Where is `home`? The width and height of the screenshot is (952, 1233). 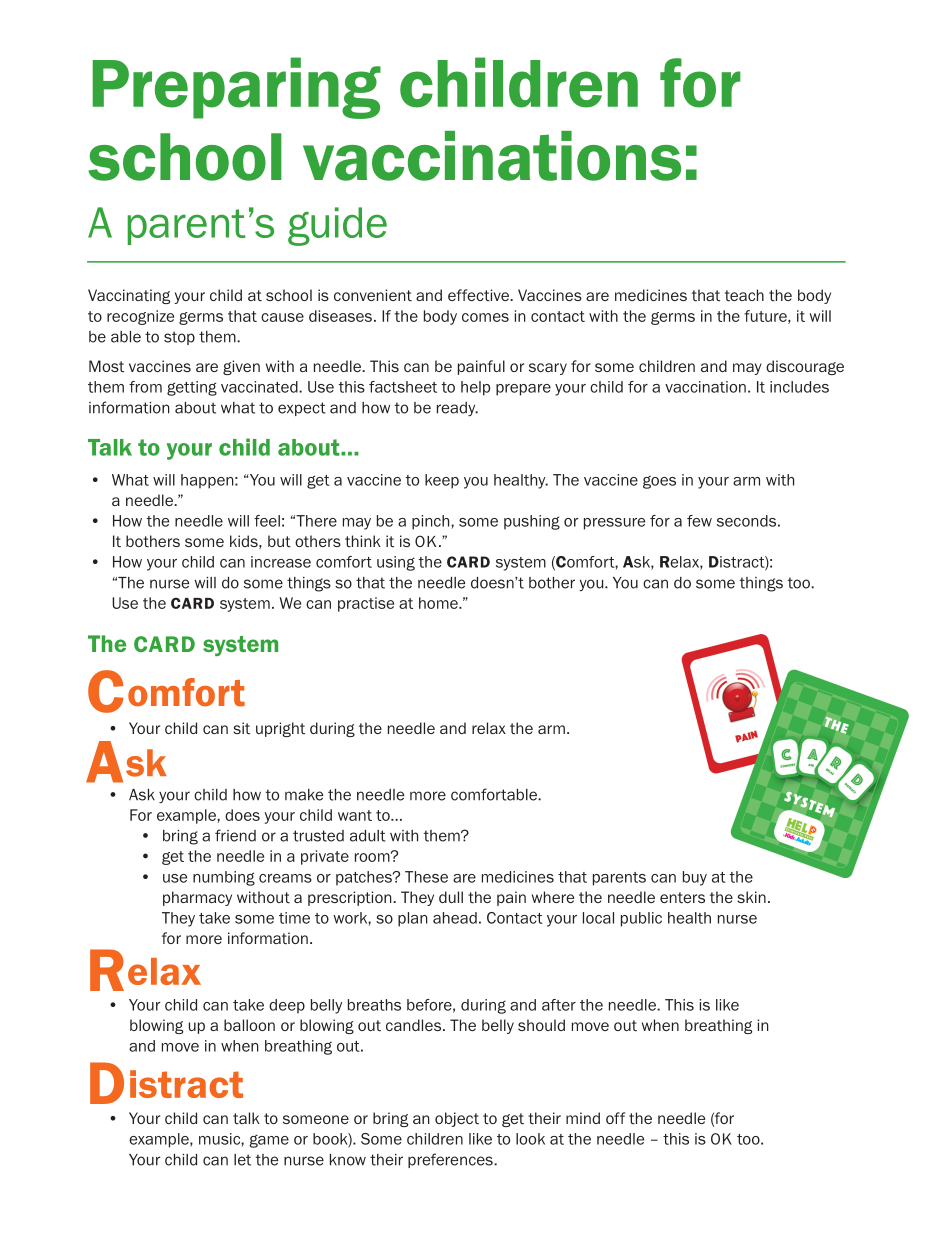 home is located at coordinates (439, 603).
